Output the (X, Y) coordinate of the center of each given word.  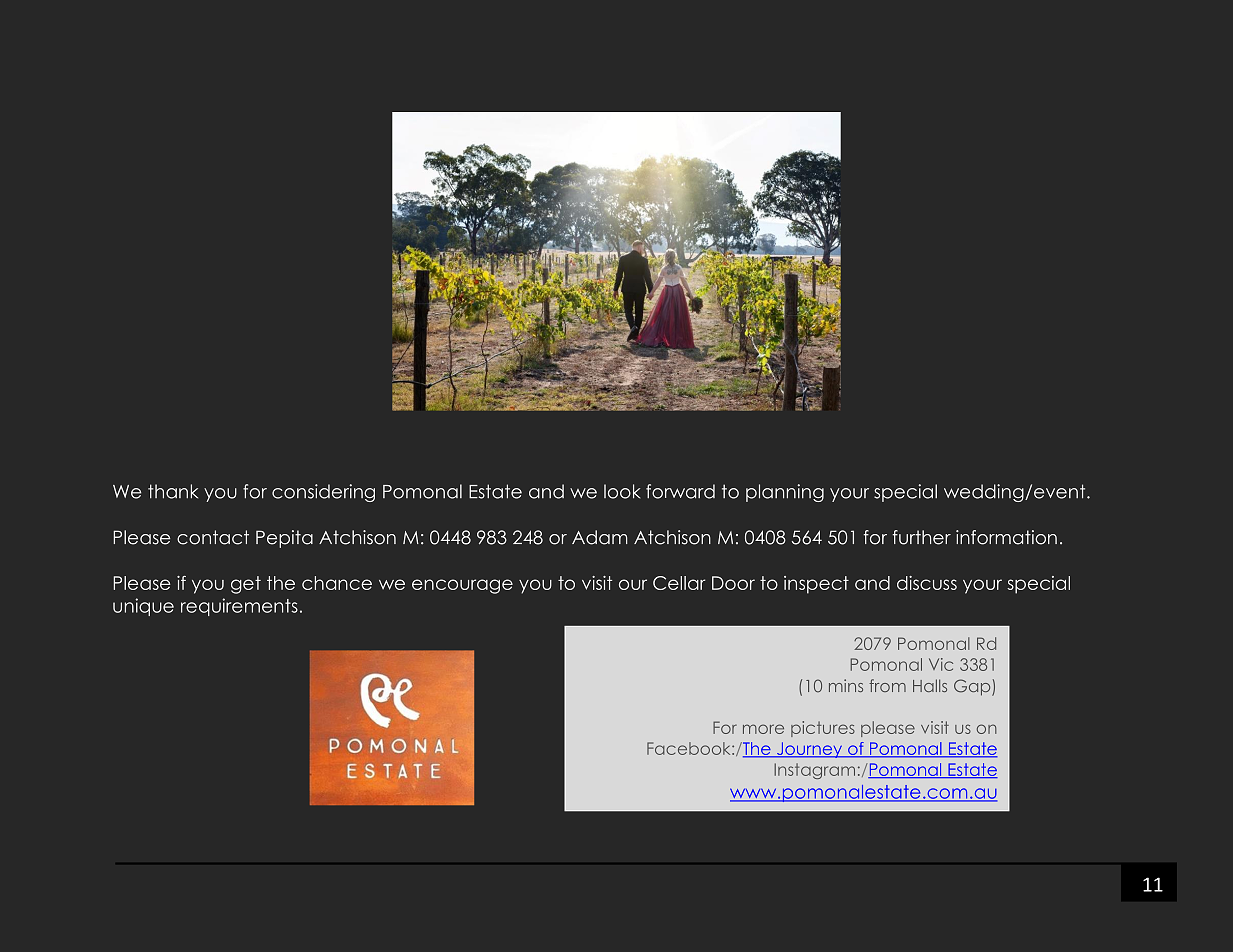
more (763, 729)
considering (323, 493)
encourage (462, 586)
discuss (927, 583)
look (622, 491)
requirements (239, 607)
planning (785, 493)
